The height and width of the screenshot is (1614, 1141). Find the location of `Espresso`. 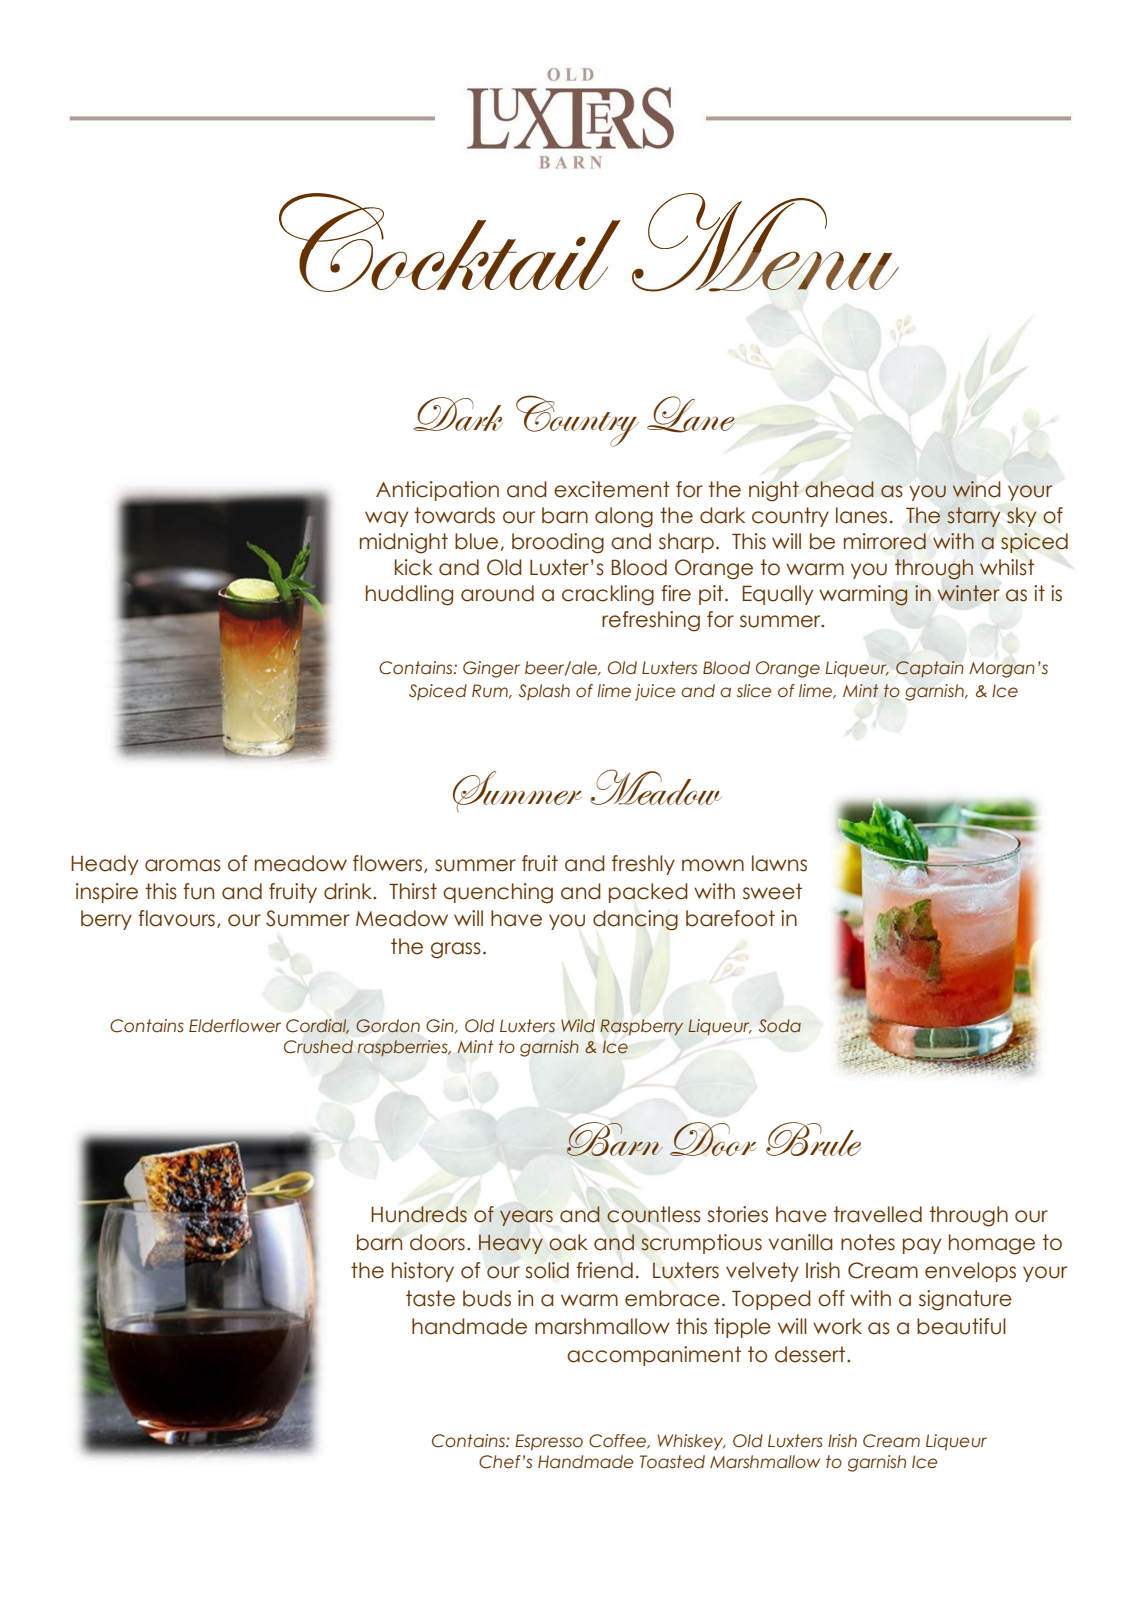

Espresso is located at coordinates (549, 1442).
